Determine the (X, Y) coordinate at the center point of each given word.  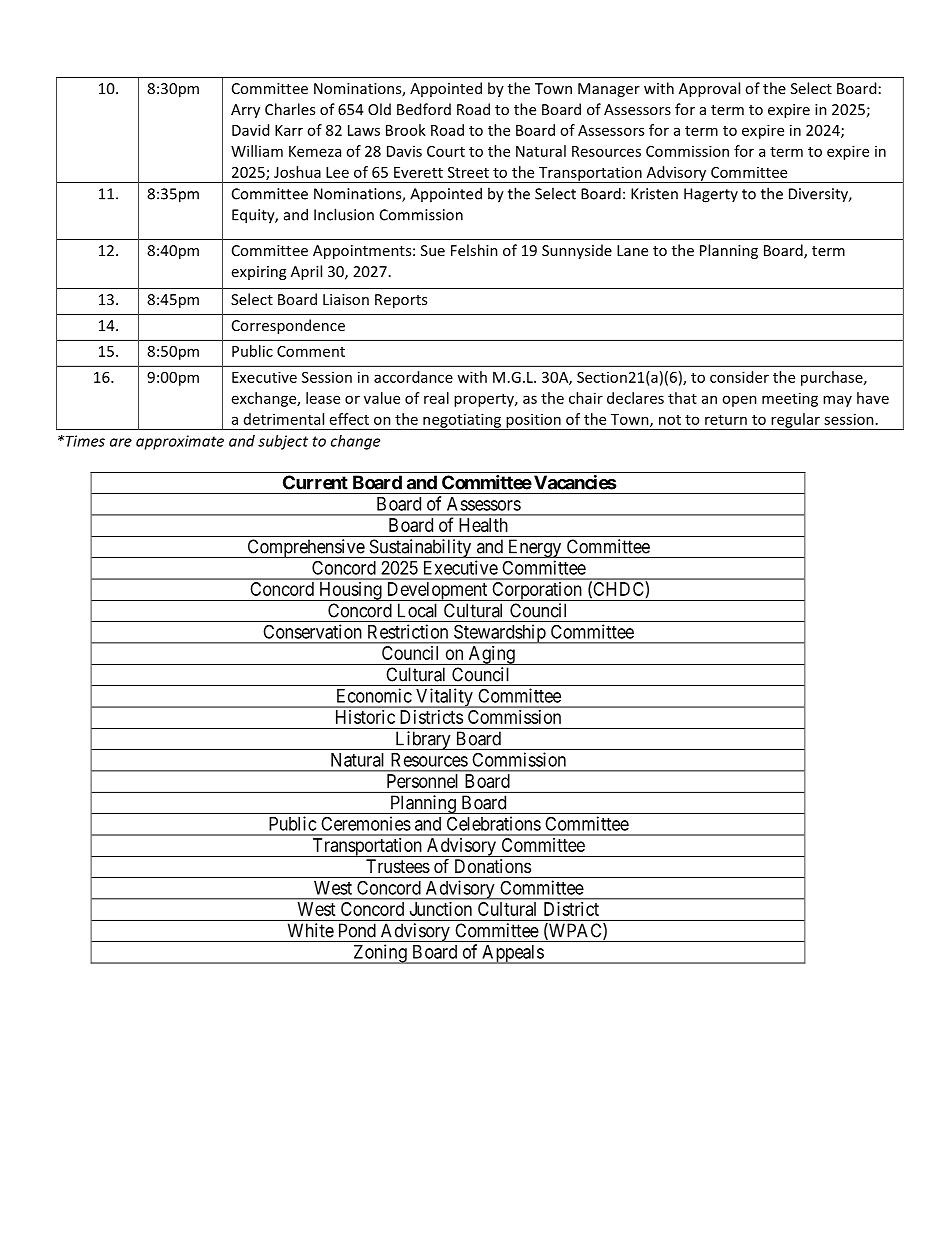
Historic (365, 717)
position (533, 421)
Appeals (512, 954)
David (250, 130)
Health (483, 525)
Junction (441, 909)
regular (795, 421)
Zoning (380, 954)
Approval (709, 89)
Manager (609, 90)
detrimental (284, 419)
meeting (790, 399)
